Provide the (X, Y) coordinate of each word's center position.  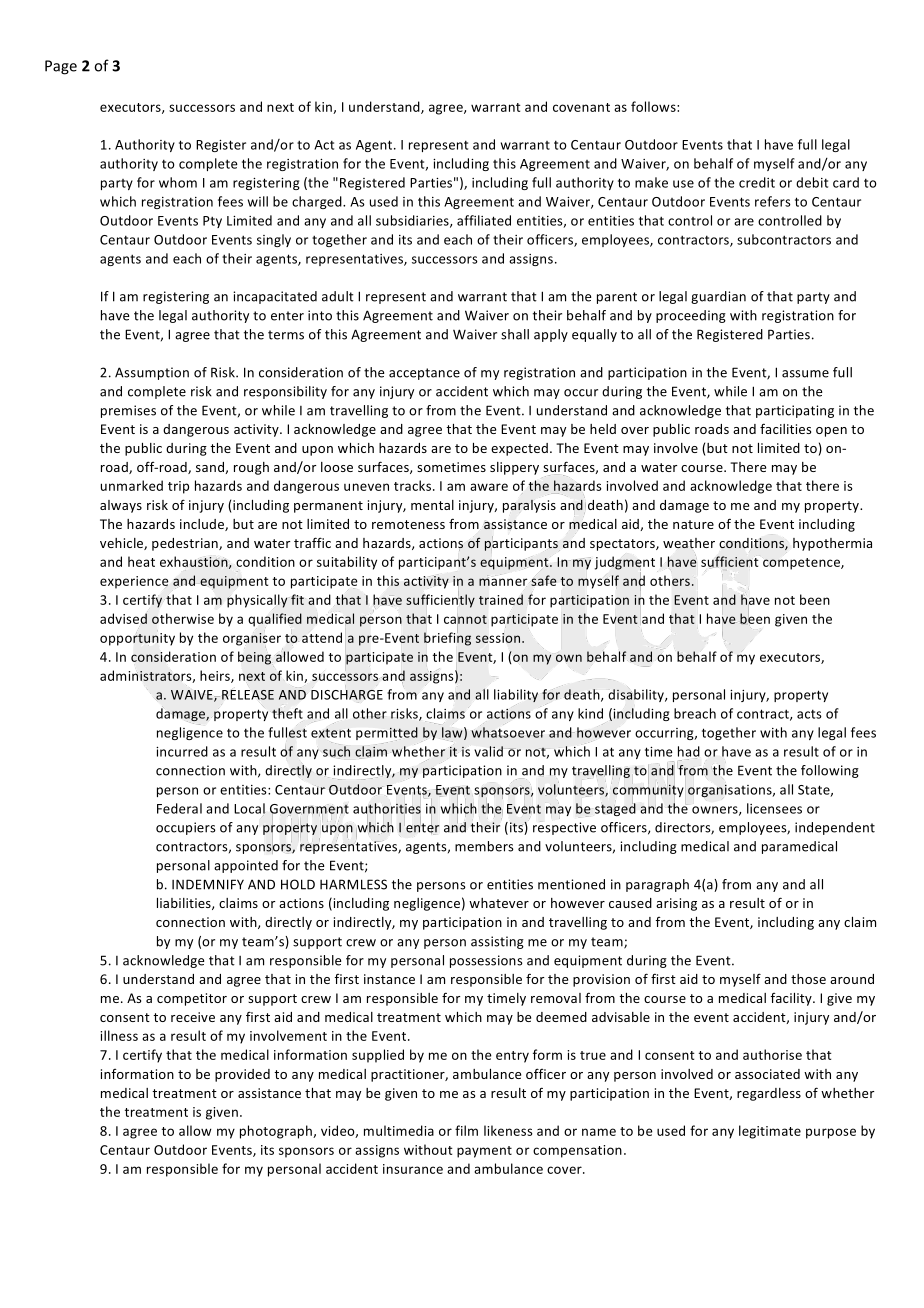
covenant (581, 107)
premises (128, 411)
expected (519, 449)
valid (488, 751)
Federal (179, 808)
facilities (785, 428)
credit (757, 182)
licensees (774, 808)
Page (61, 67)
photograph (277, 1132)
